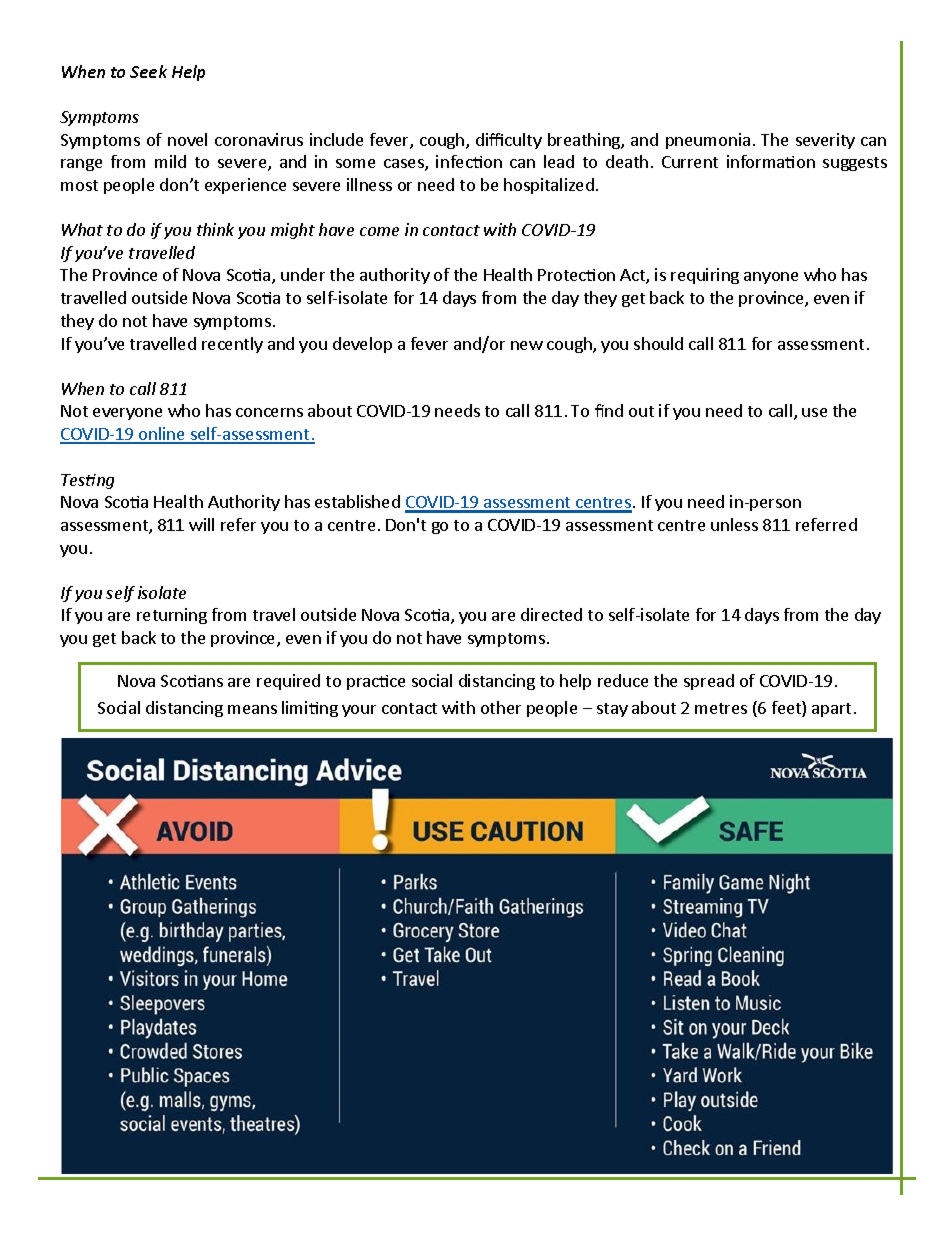  What do you see at coordinates (148, 71) in the page?
I see `Seek` at bounding box center [148, 71].
